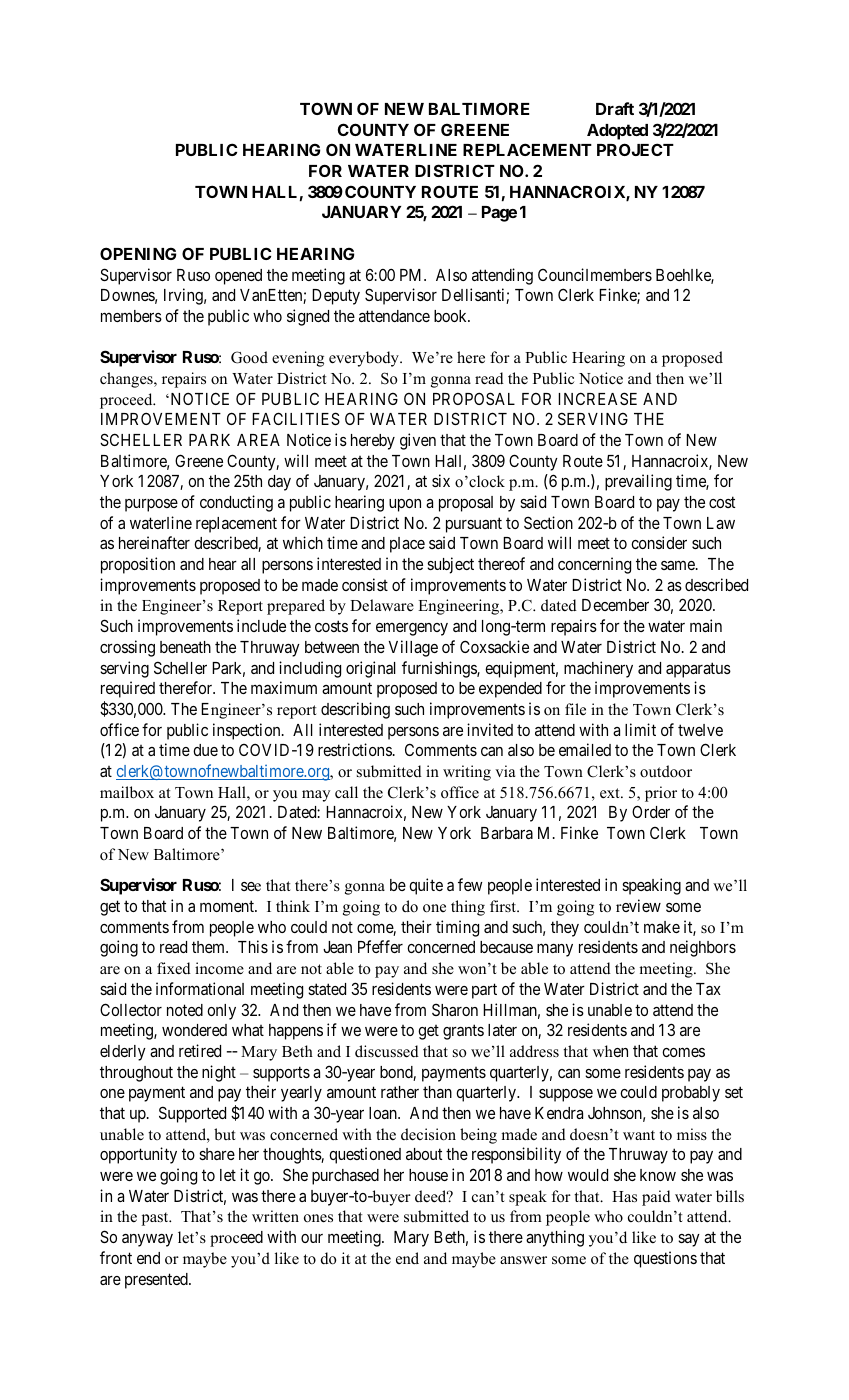 The height and width of the screenshot is (1400, 849). What do you see at coordinates (147, 1240) in the screenshot?
I see `anyway` at bounding box center [147, 1240].
